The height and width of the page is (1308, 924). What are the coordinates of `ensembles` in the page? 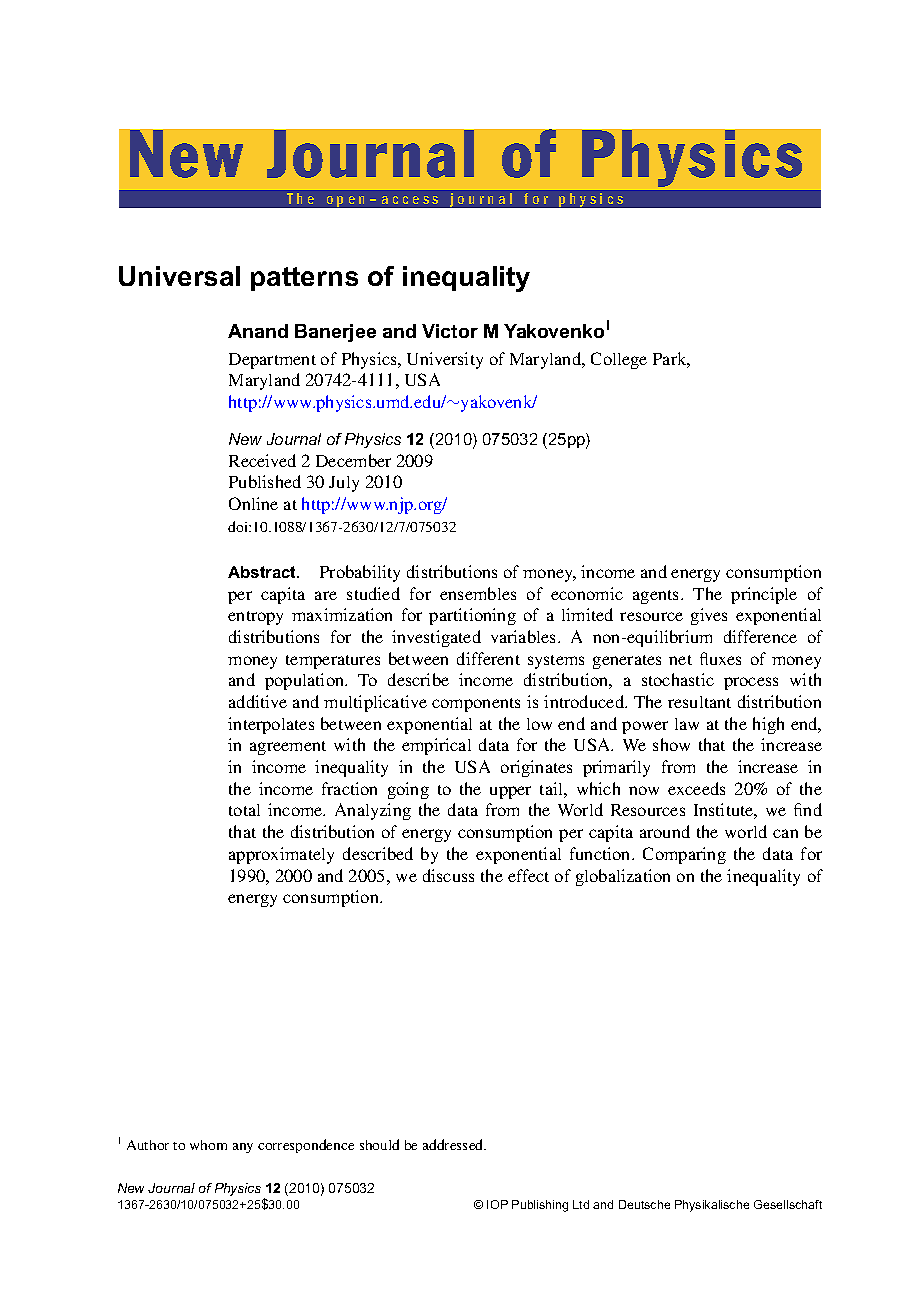 It's located at (478, 593).
